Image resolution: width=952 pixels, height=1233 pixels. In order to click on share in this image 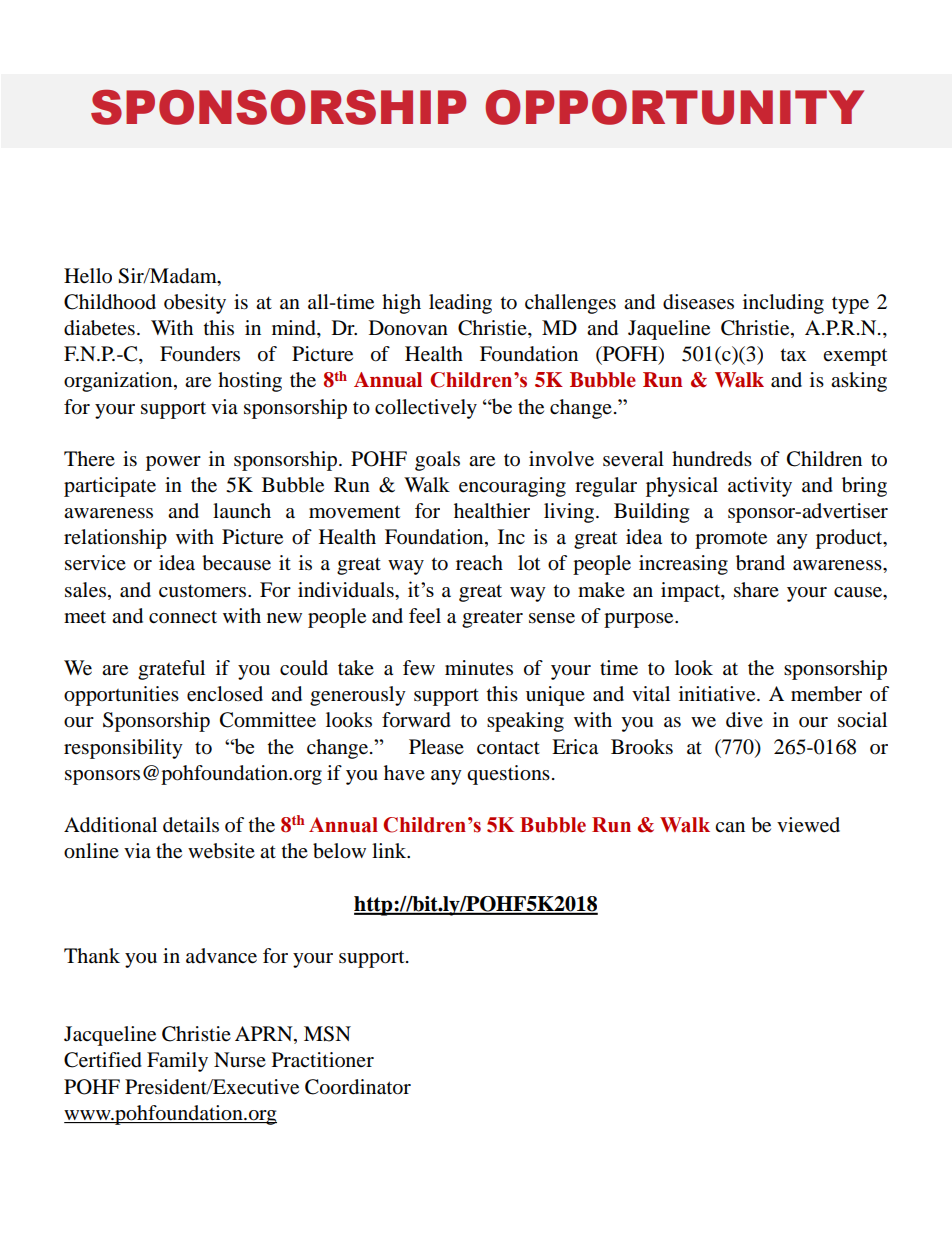, I will do `click(756, 590)`.
